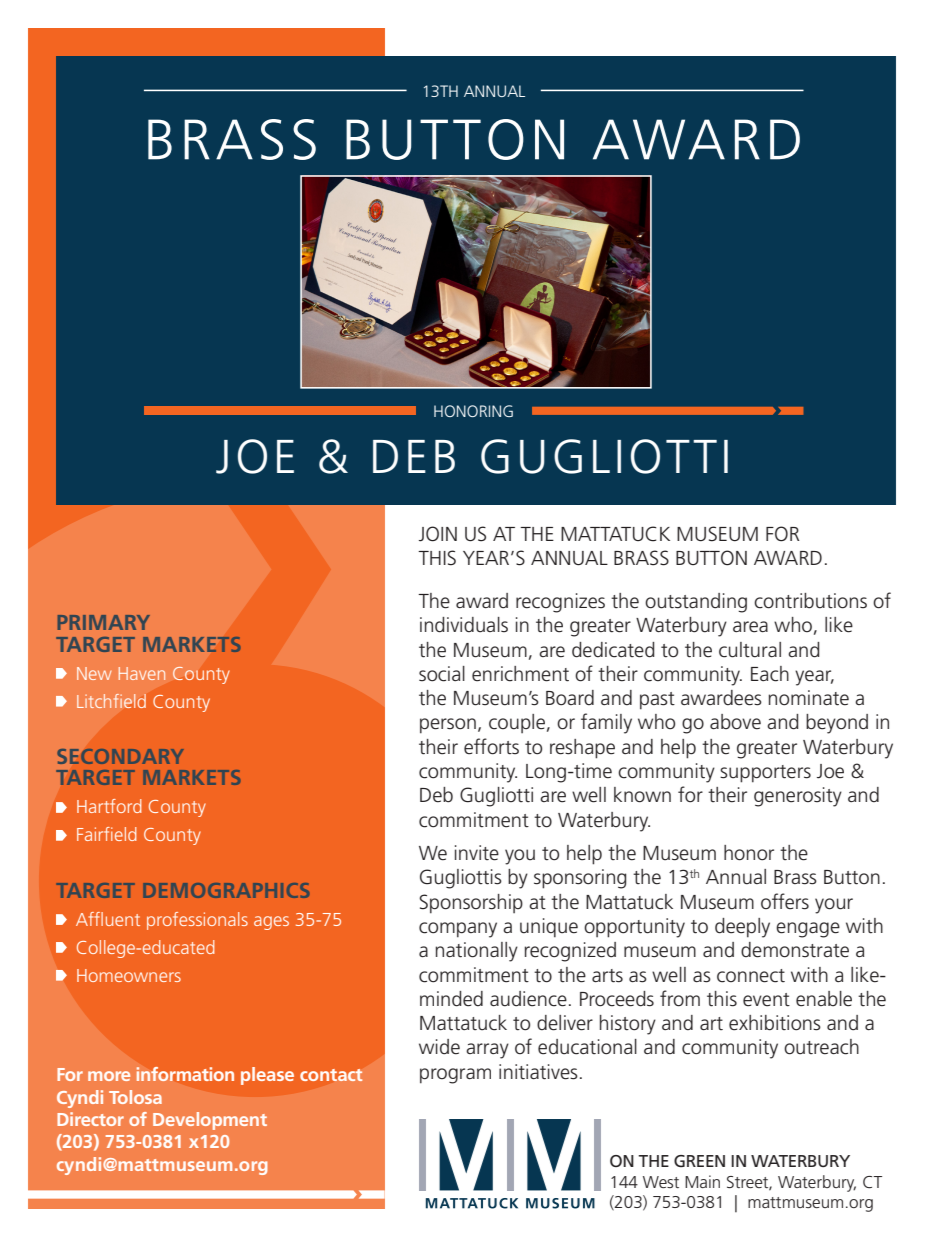  What do you see at coordinates (699, 1161) in the screenshot?
I see `GREEN` at bounding box center [699, 1161].
